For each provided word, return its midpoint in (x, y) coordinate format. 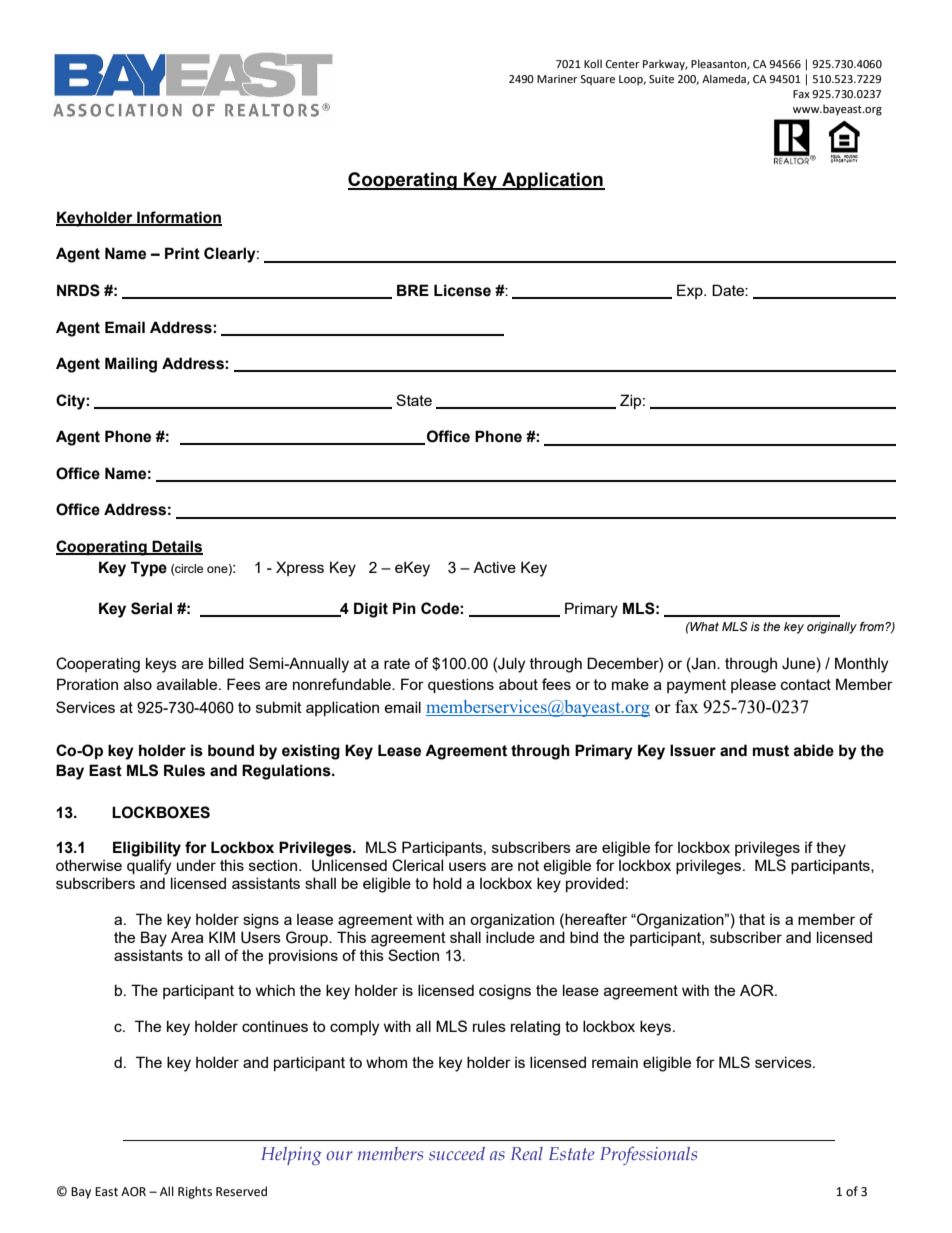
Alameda (725, 79)
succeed (457, 1154)
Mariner (557, 79)
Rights (195, 1192)
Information (178, 218)
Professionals (648, 1155)
